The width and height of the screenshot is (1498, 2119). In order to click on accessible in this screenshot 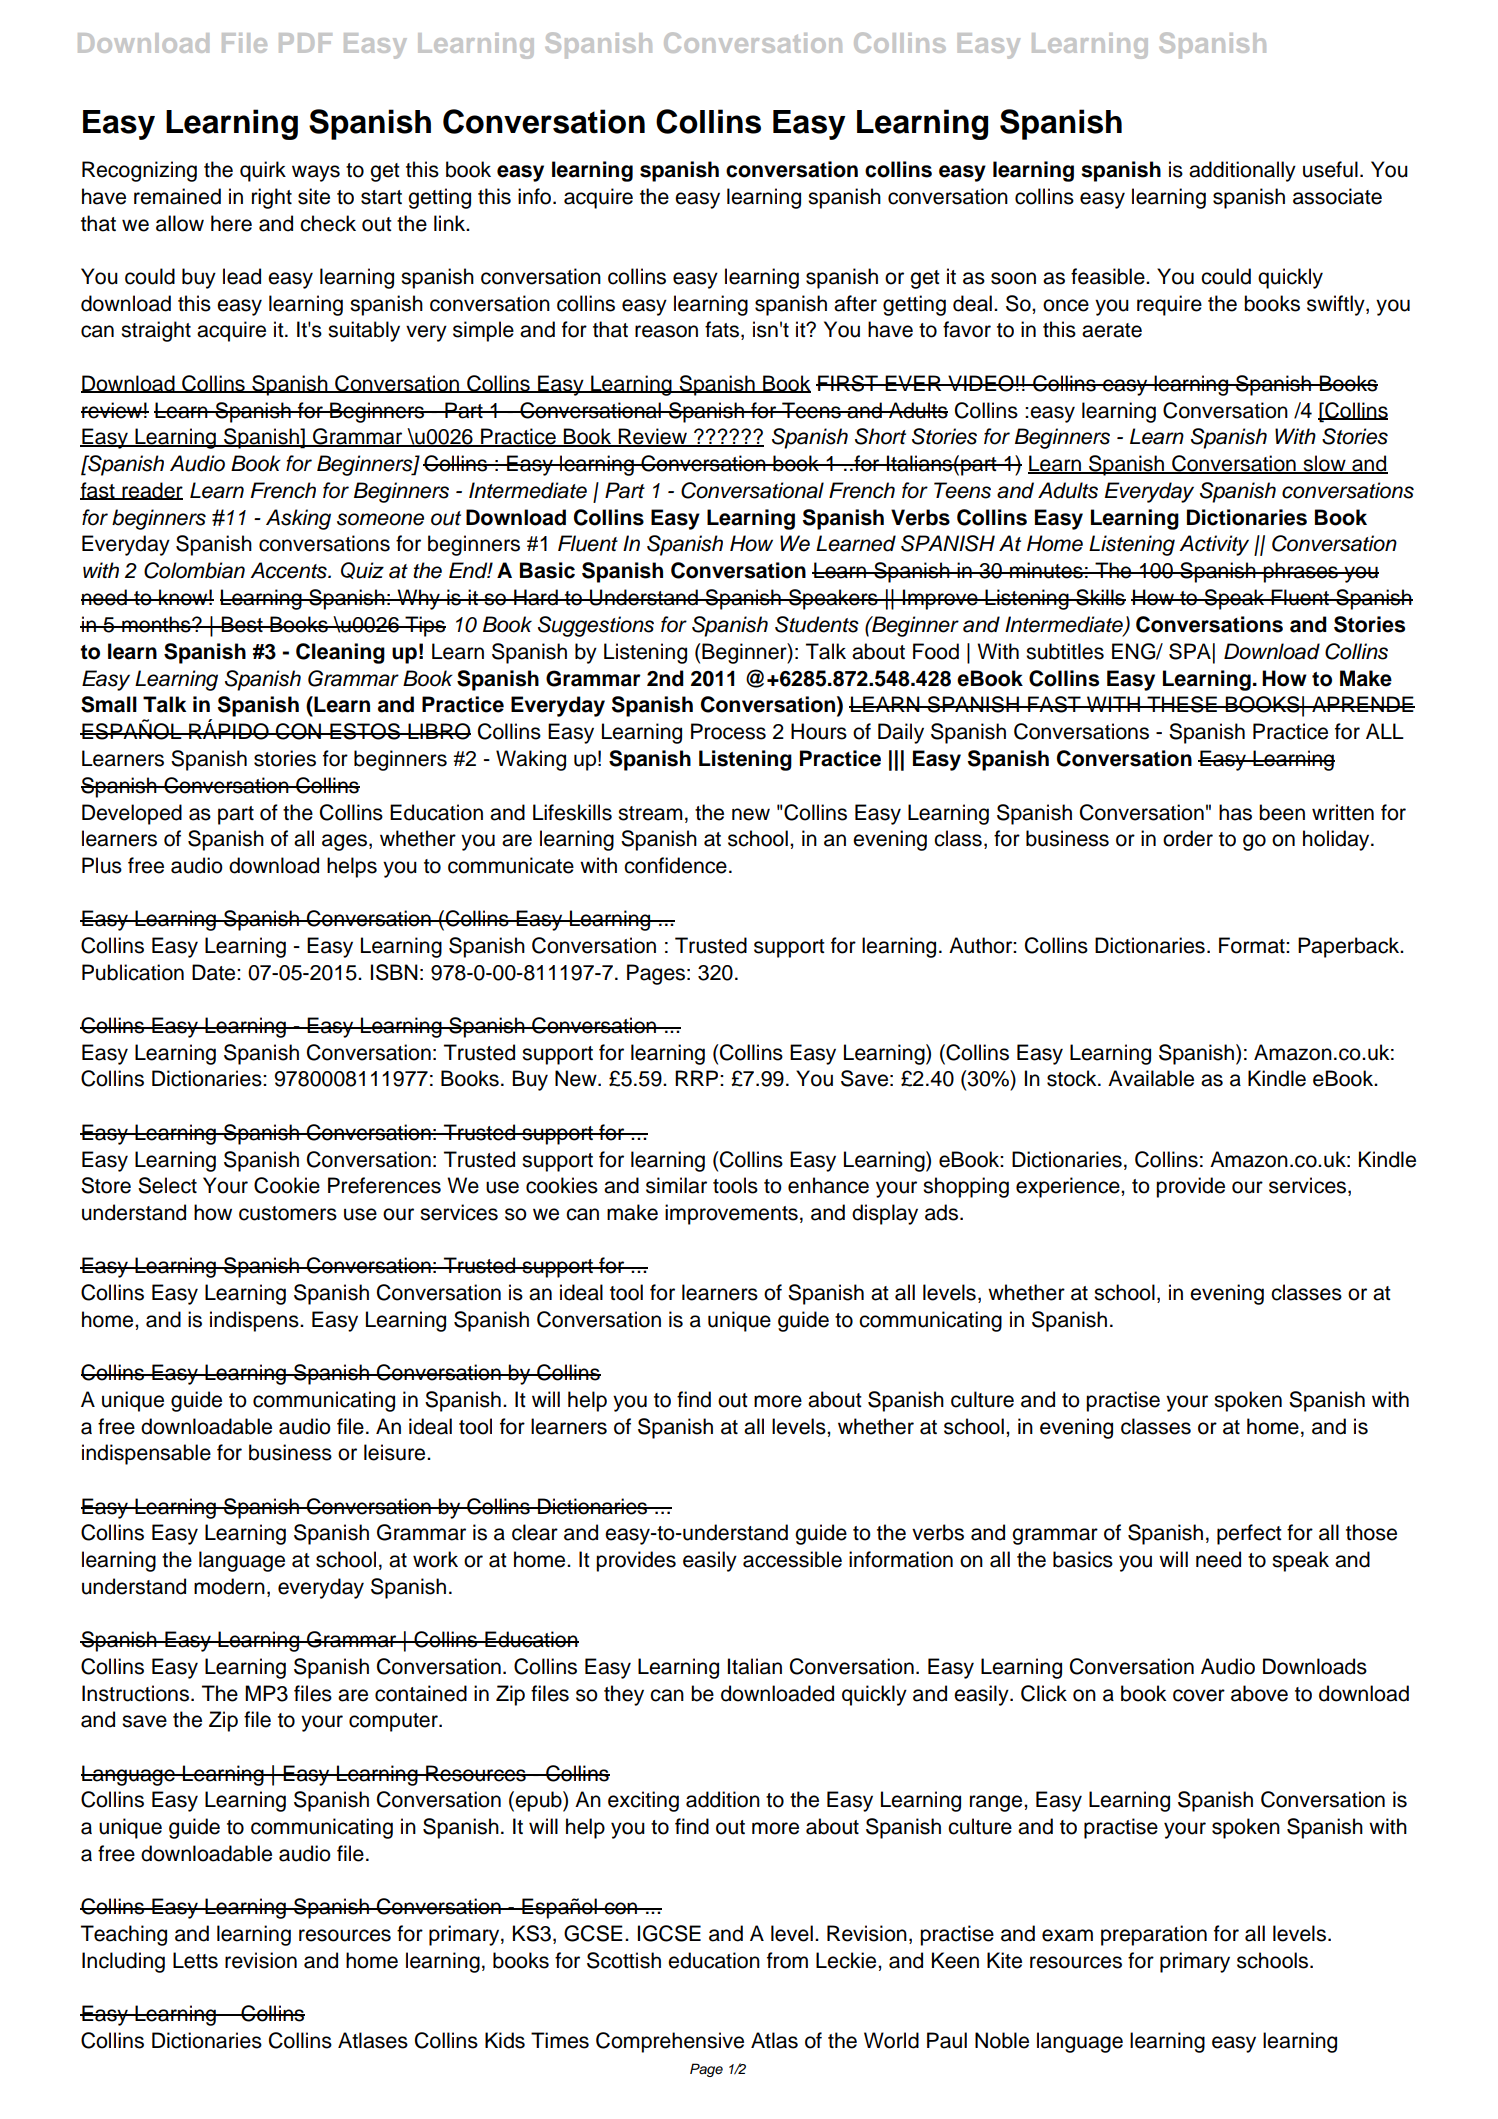, I will do `click(792, 1559)`.
